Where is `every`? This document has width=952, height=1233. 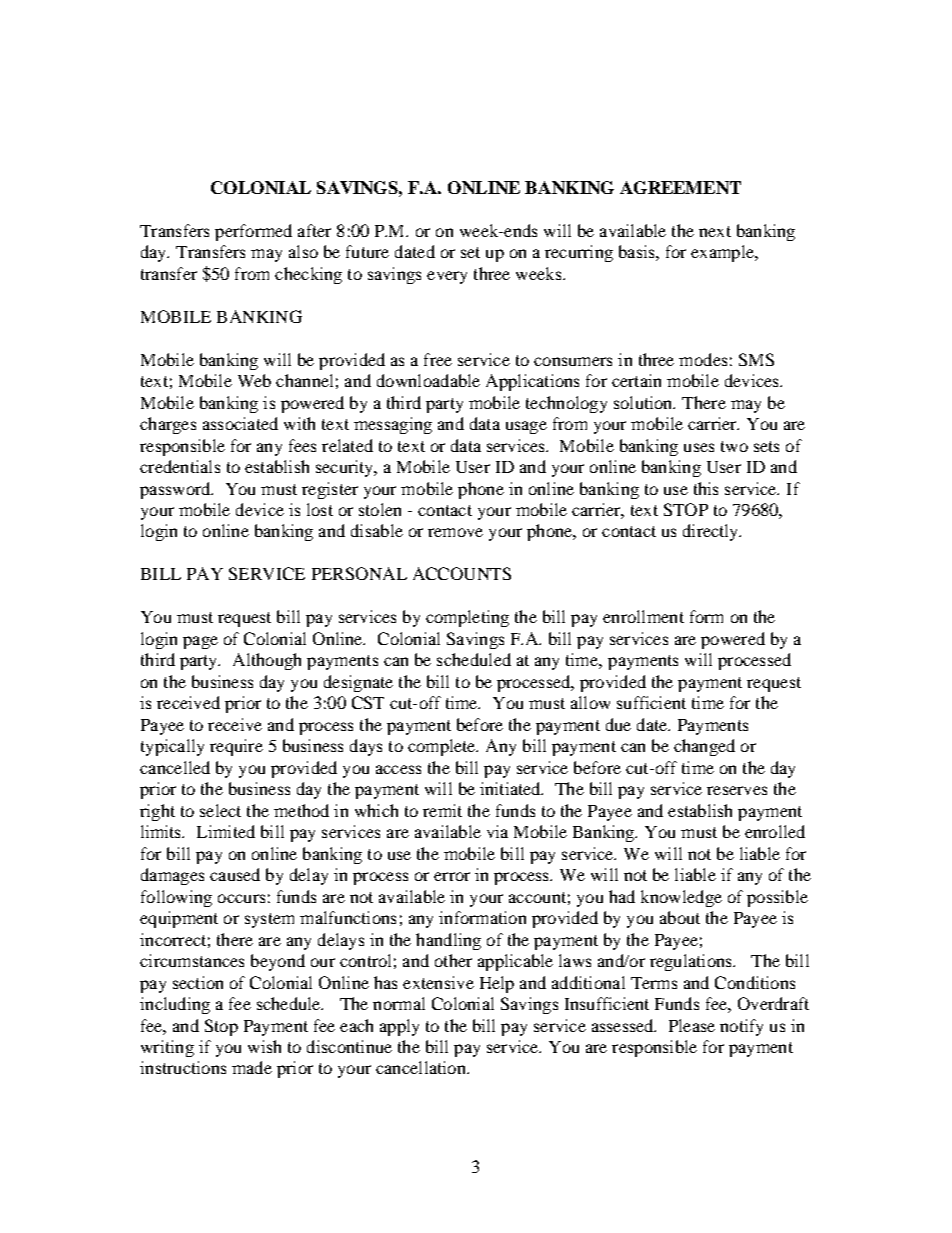 every is located at coordinates (447, 277).
